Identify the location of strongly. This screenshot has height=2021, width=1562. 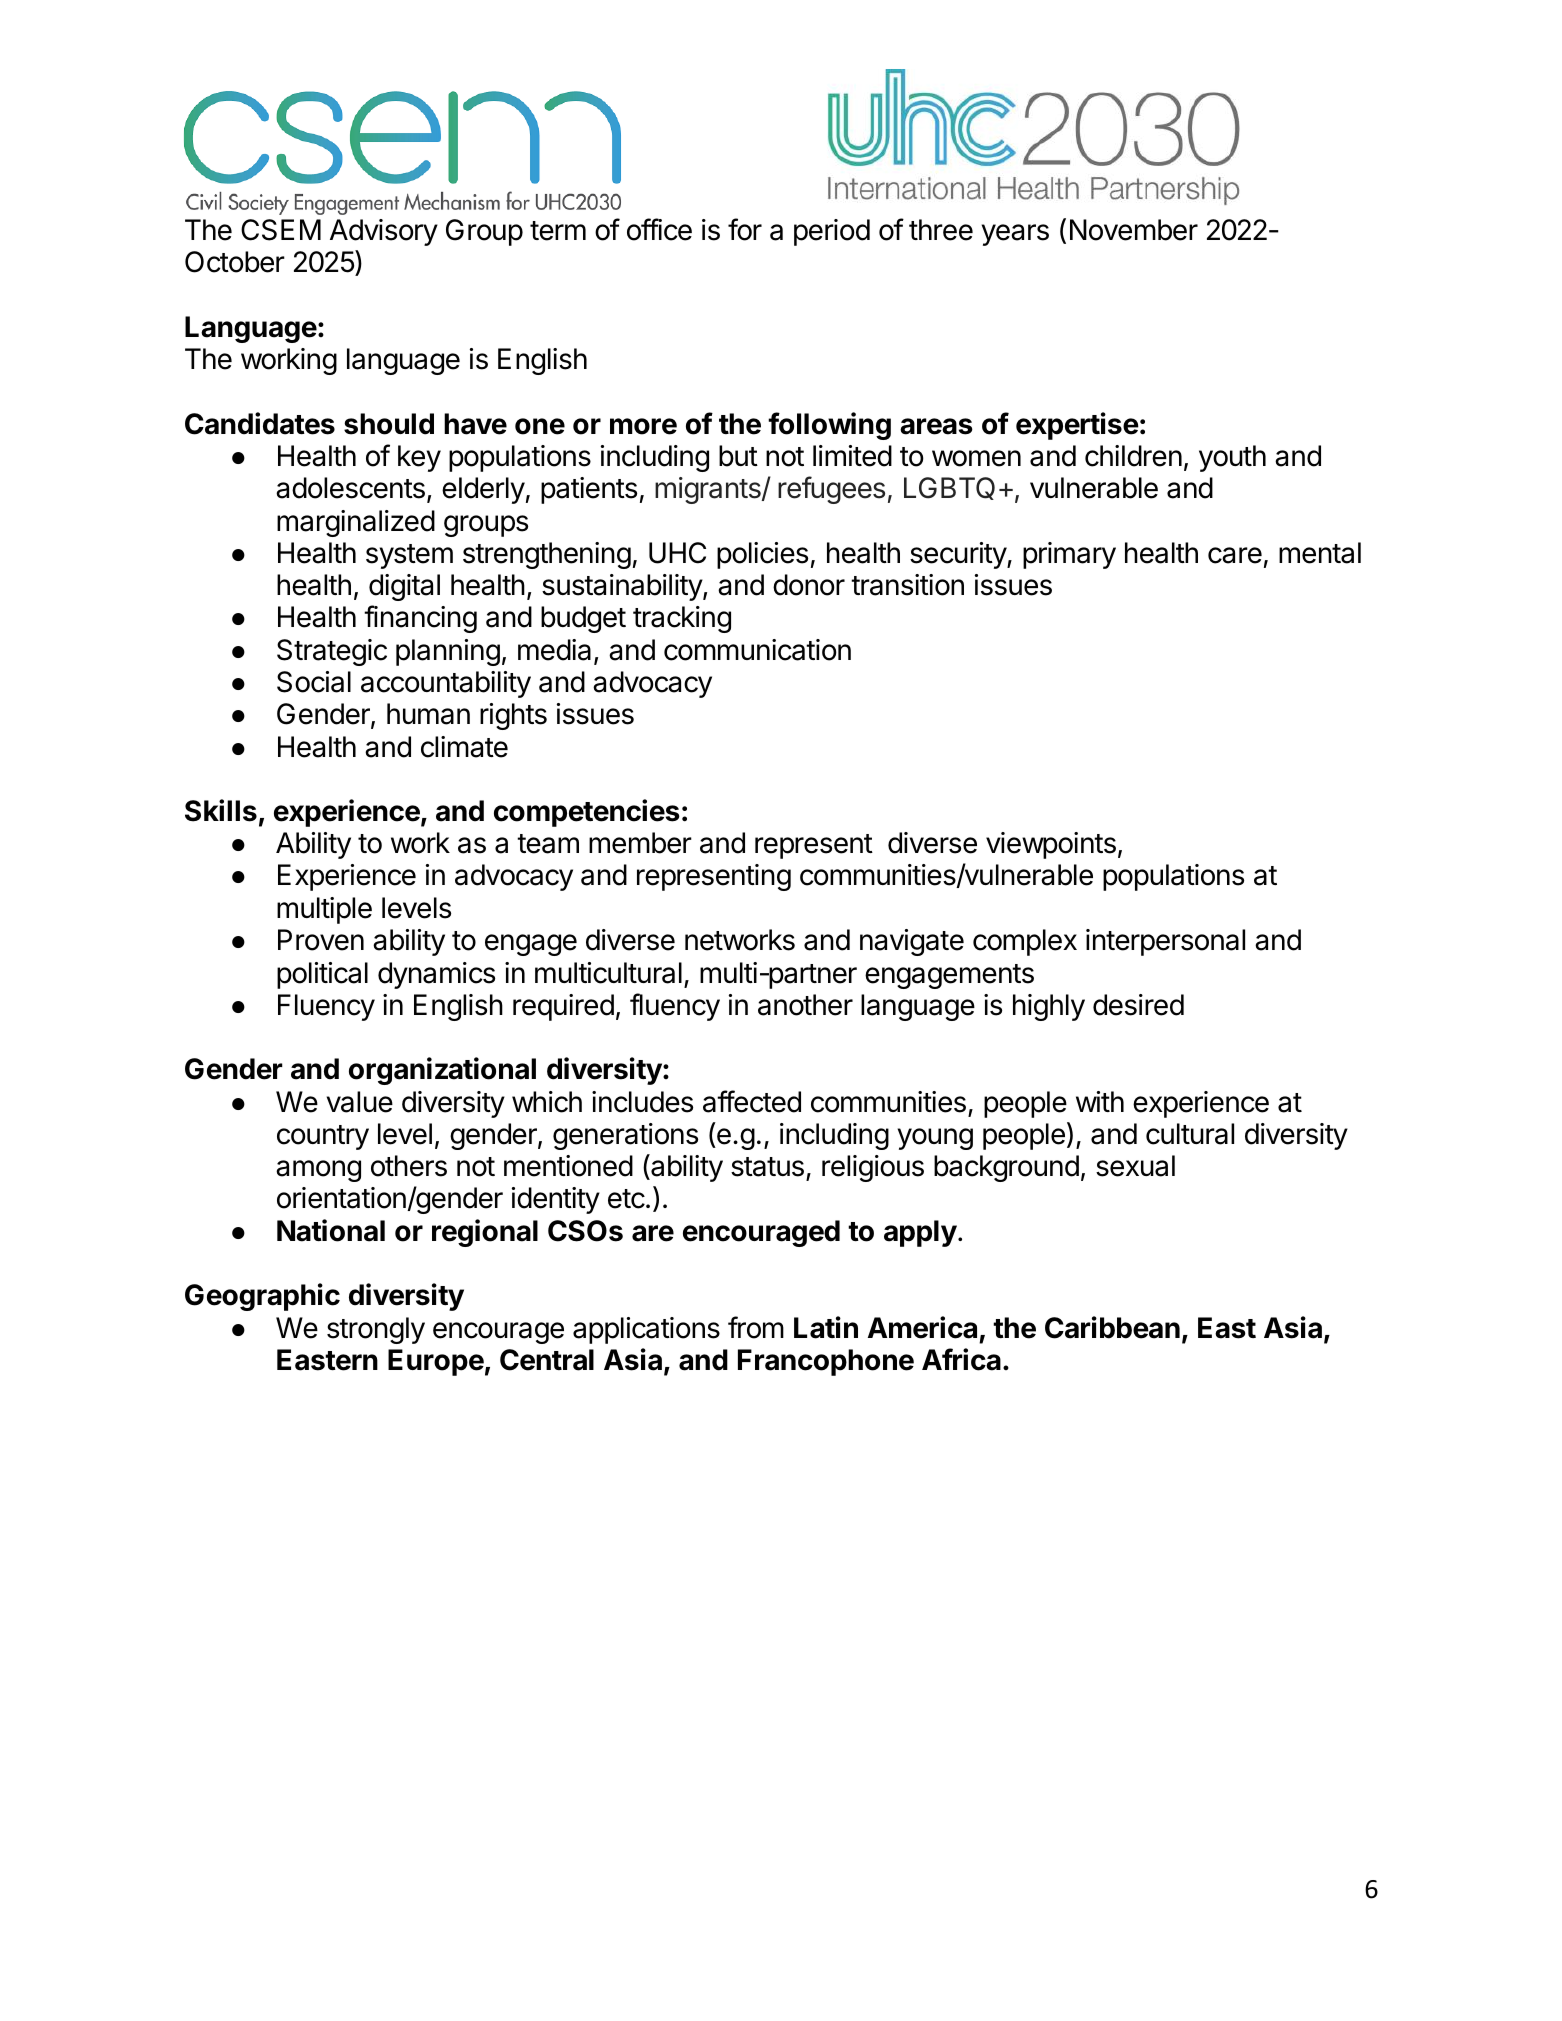
(376, 1330).
